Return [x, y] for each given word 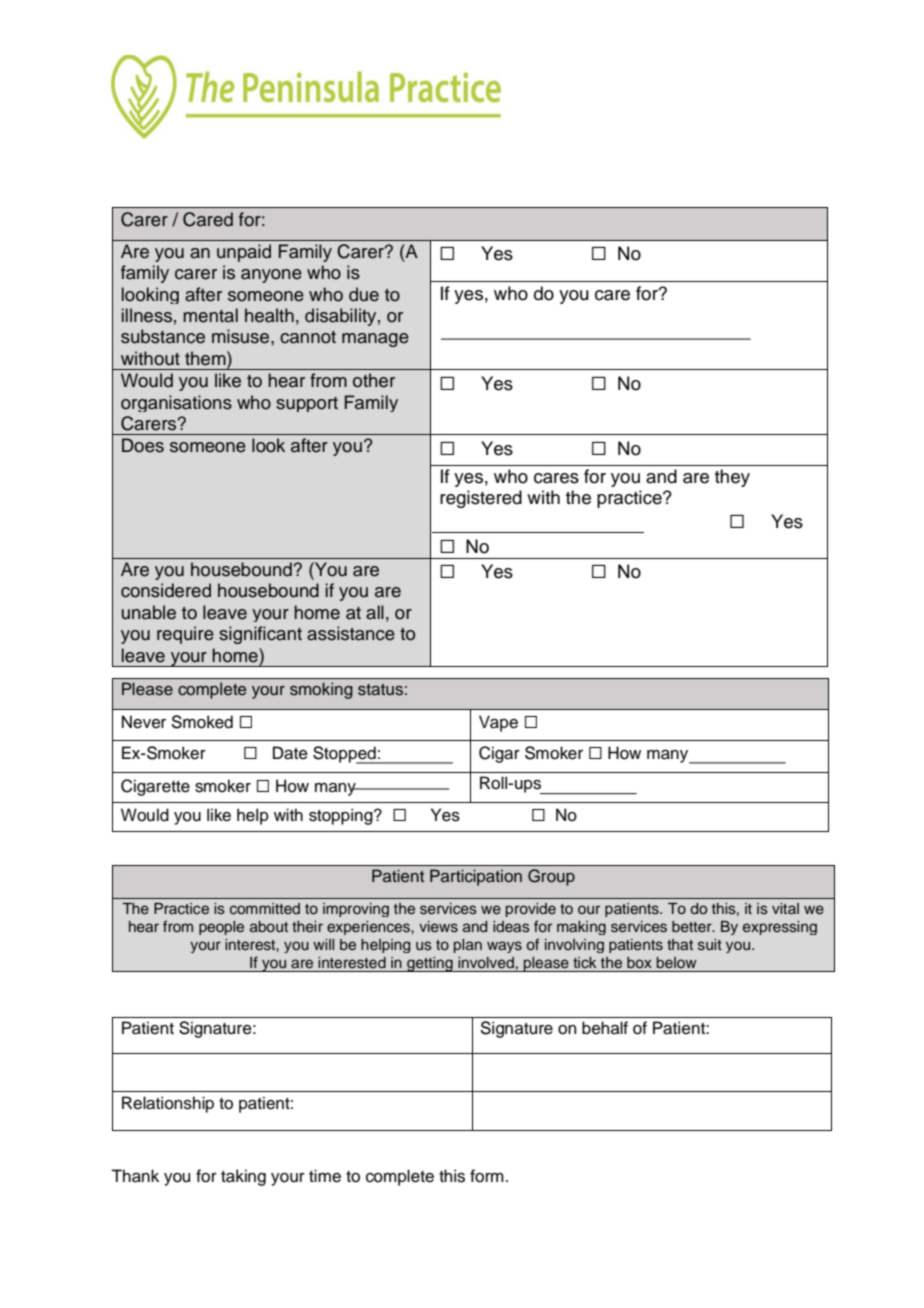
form [487, 1176]
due [364, 294]
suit [710, 945]
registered [481, 499]
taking [243, 1177]
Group [551, 877]
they [732, 478]
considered [166, 590]
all [375, 612]
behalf [605, 1028]
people [221, 928]
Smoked [202, 722]
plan [468, 946]
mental [210, 315]
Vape [498, 723]
